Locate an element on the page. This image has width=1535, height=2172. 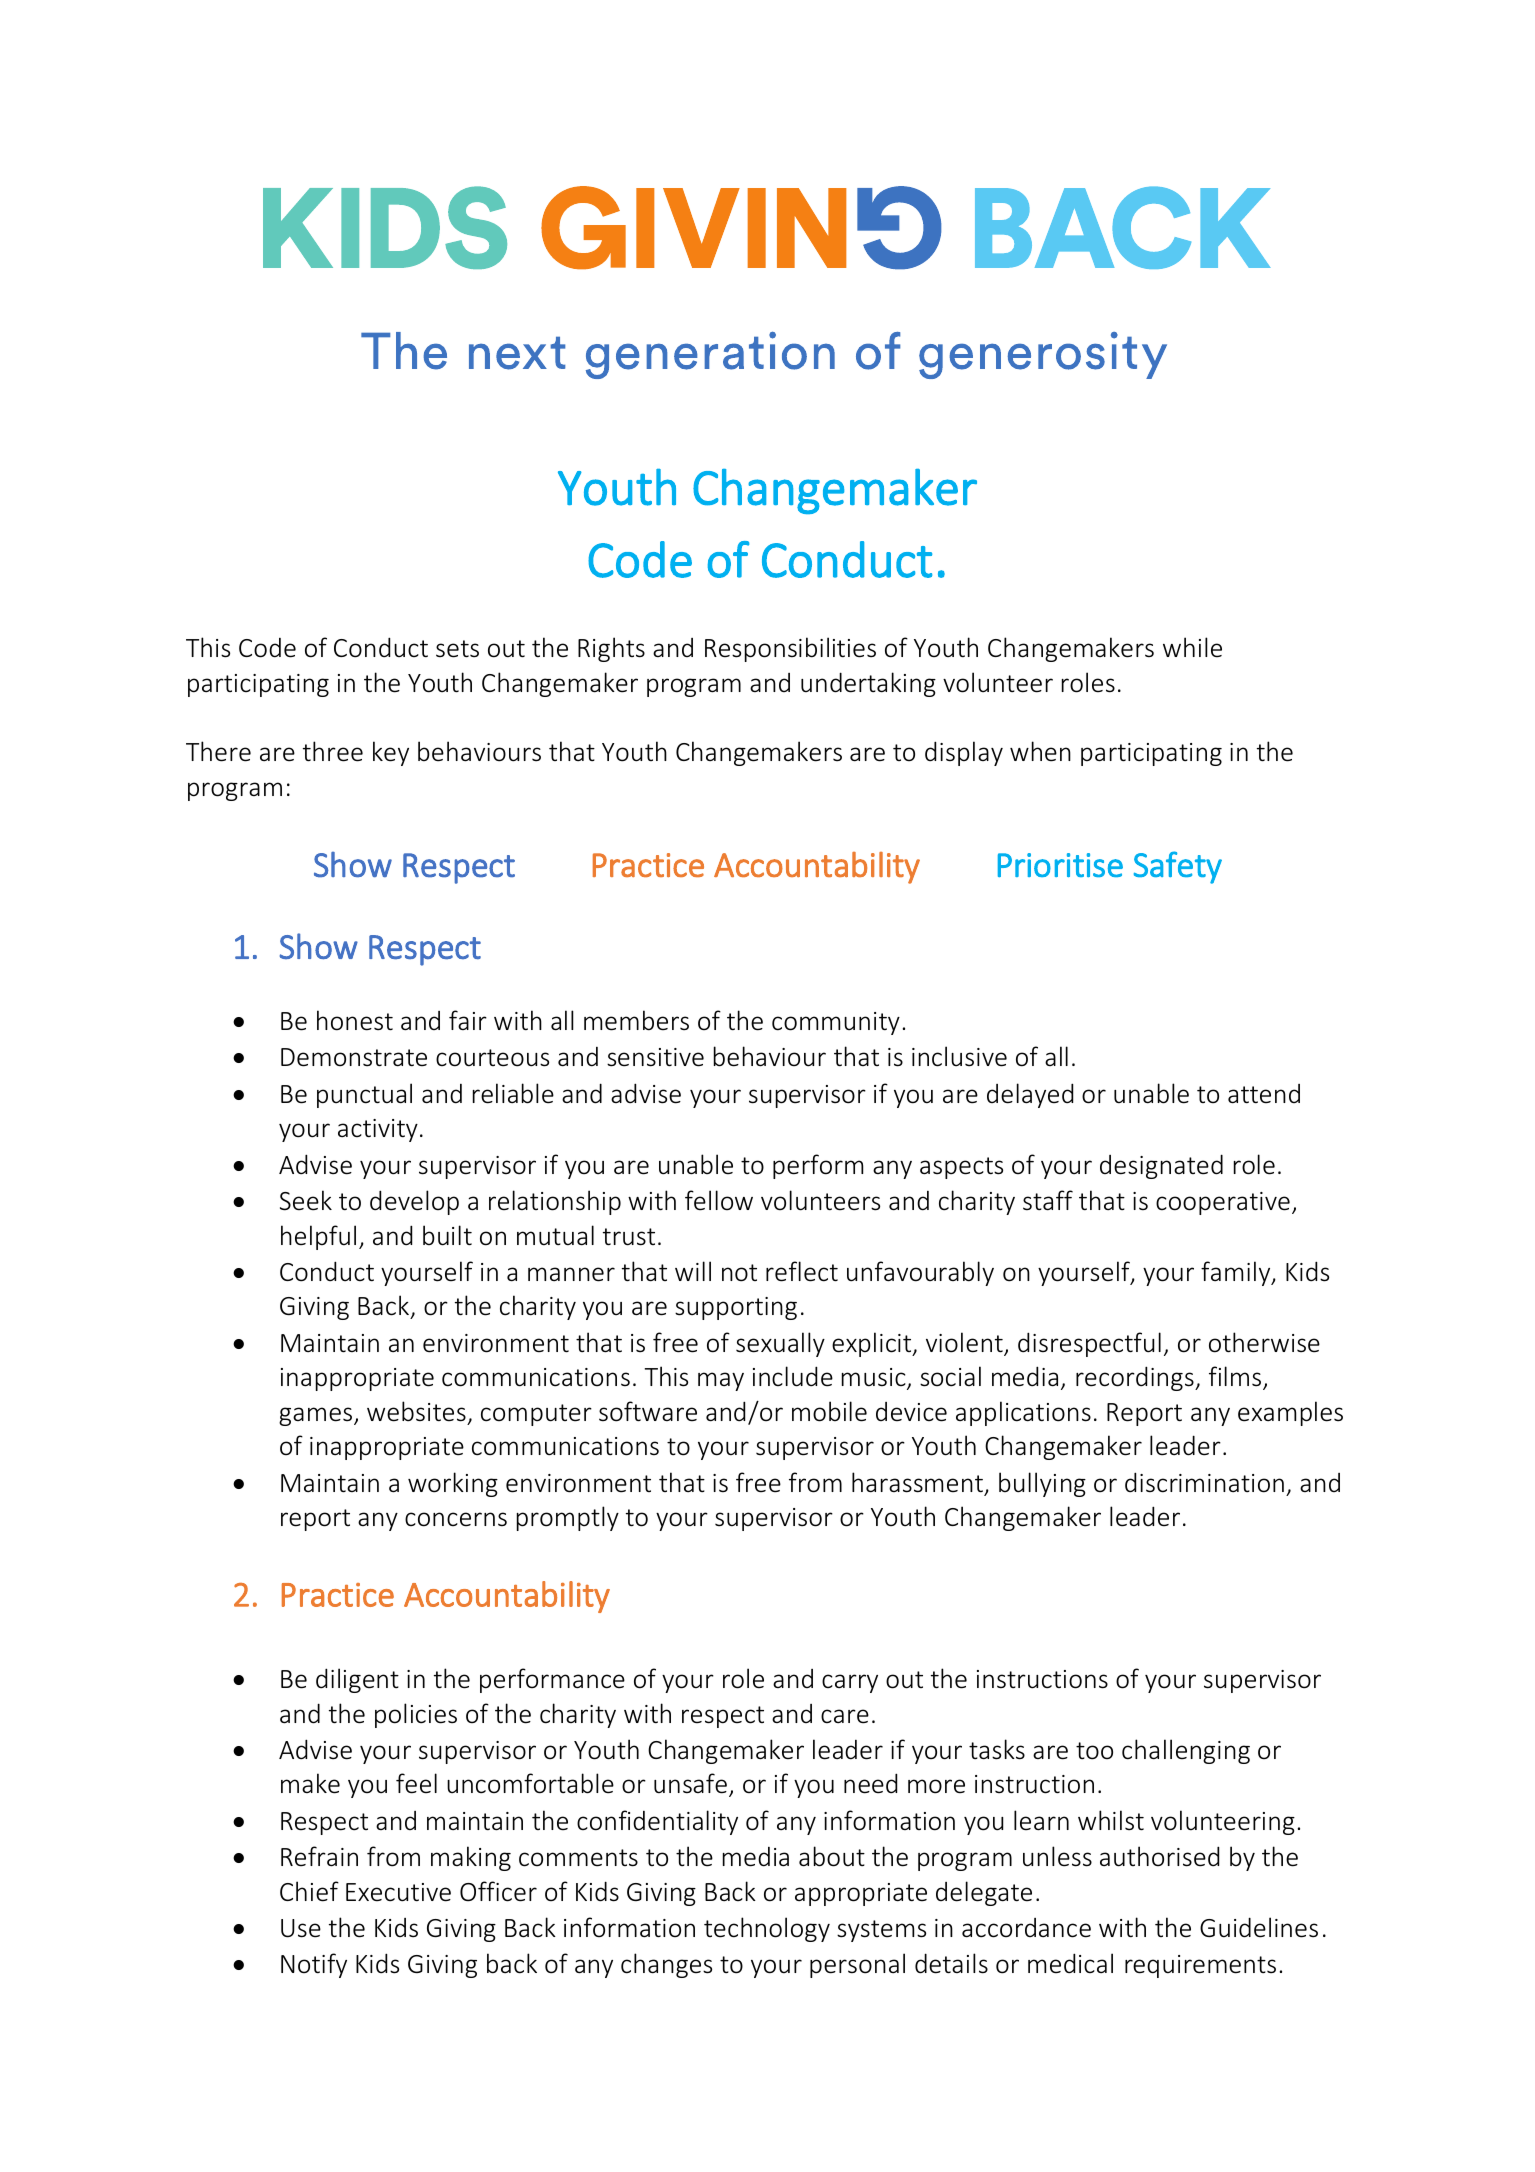
supporting is located at coordinates (736, 1308).
